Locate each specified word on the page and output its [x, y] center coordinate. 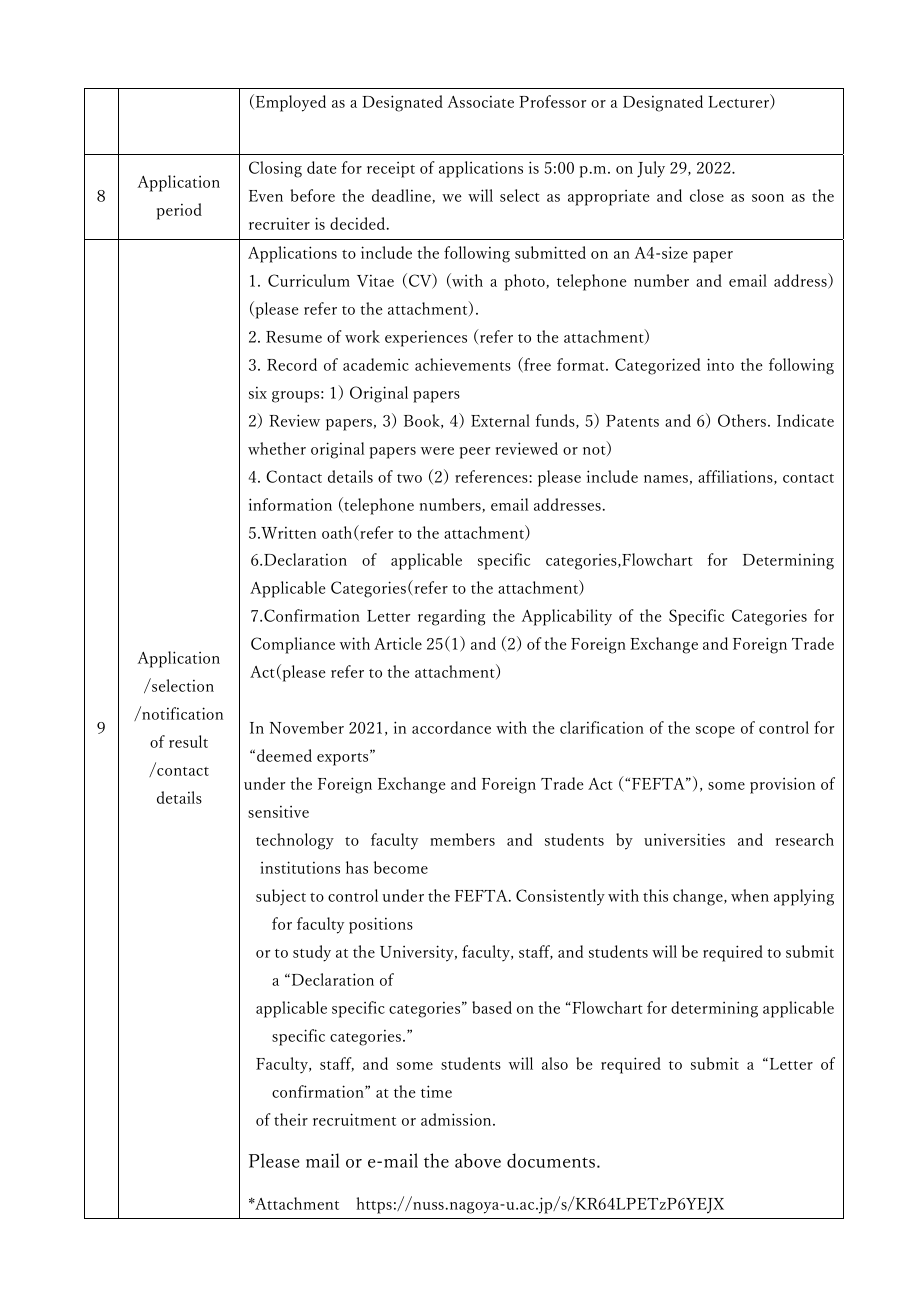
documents [552, 1160]
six [258, 393]
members [462, 839]
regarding [451, 617]
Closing [275, 169]
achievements [463, 364]
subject [281, 897]
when [750, 895]
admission [457, 1119]
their [291, 1119]
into [720, 364]
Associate [480, 102]
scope [715, 732]
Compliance [293, 645]
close [707, 195]
